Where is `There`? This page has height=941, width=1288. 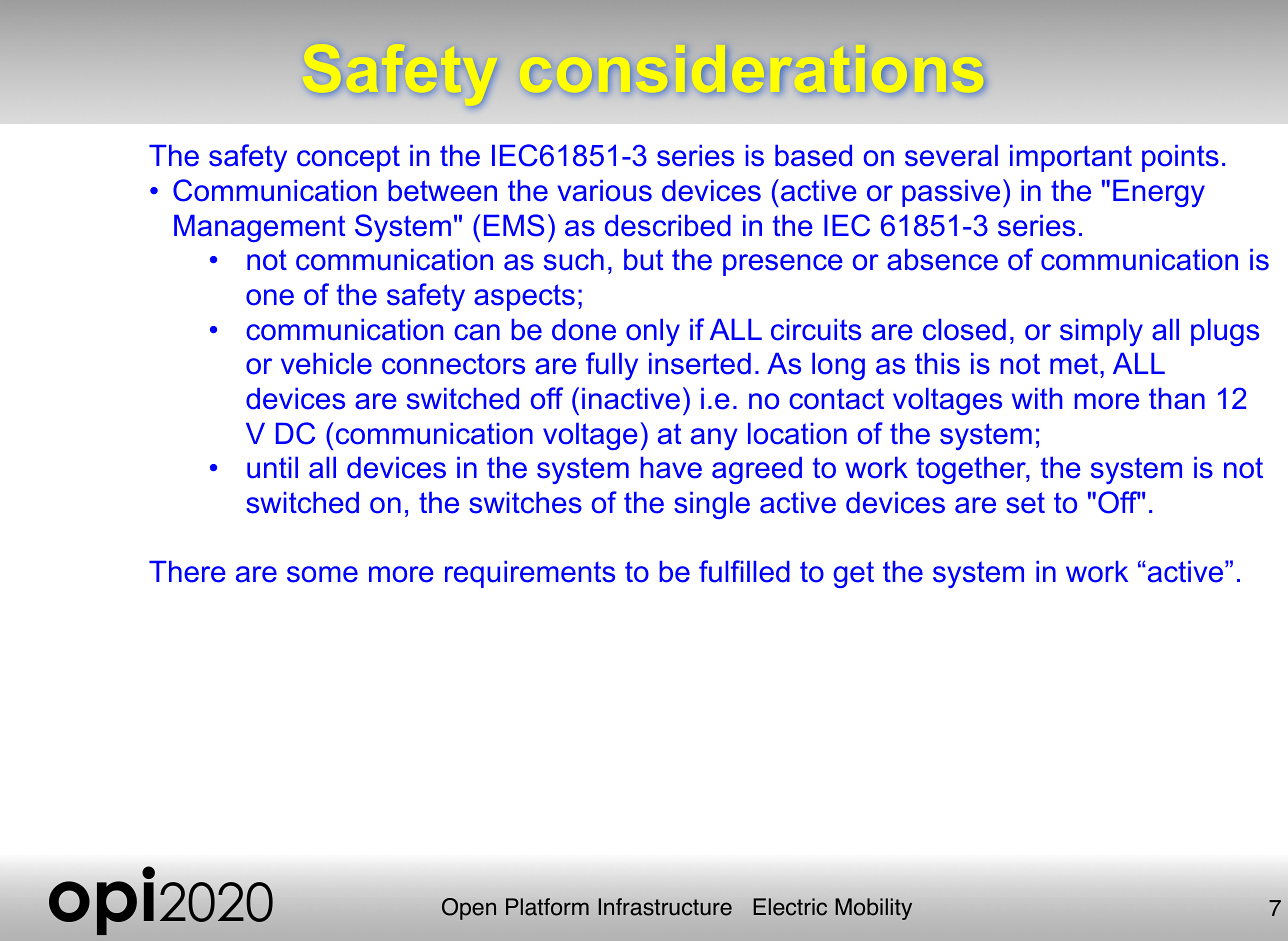
There is located at coordinates (187, 572).
